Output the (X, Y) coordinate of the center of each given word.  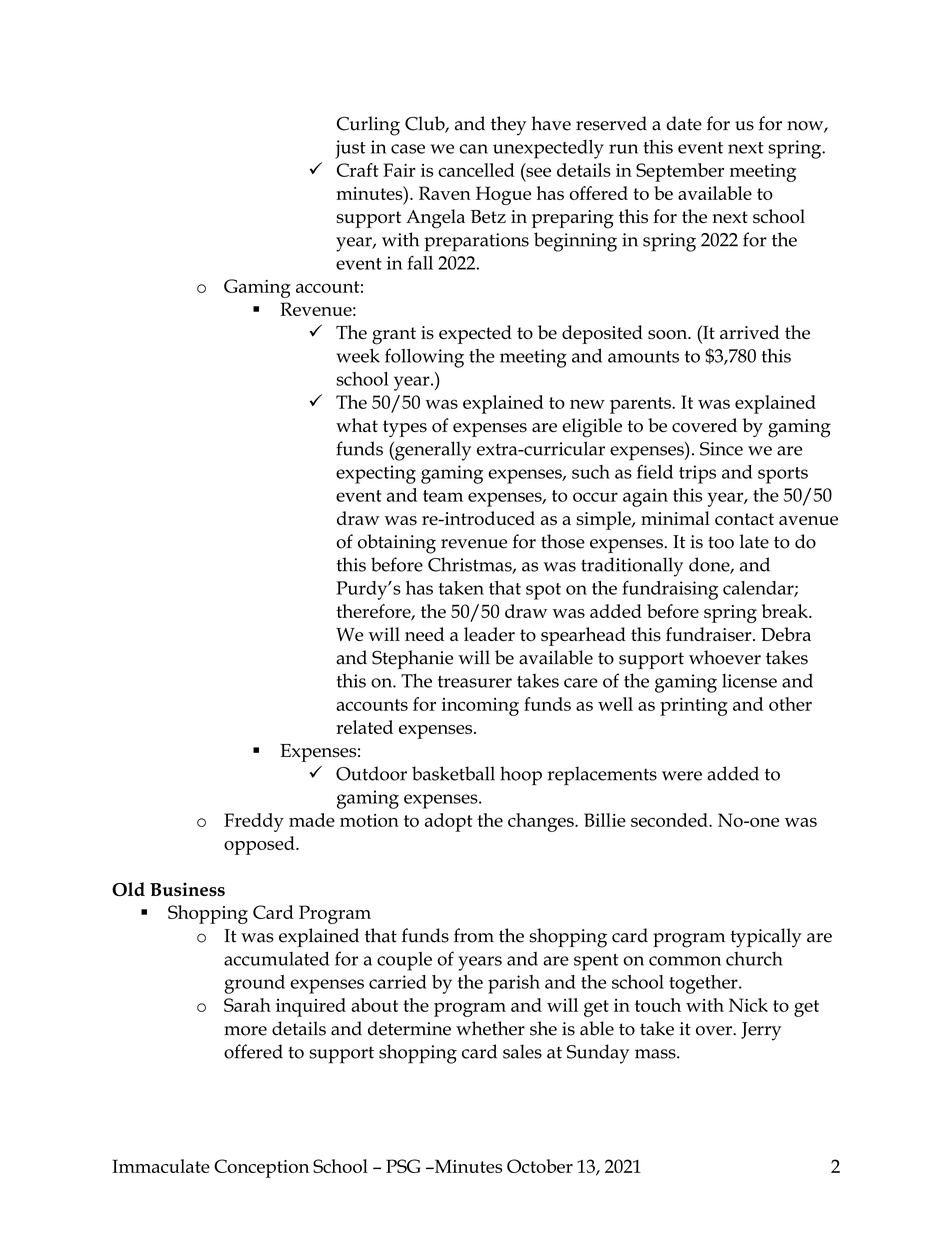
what (357, 425)
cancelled (476, 170)
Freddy (254, 822)
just (350, 149)
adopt (448, 822)
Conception (261, 1168)
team (443, 496)
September (680, 172)
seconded (670, 820)
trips (697, 474)
